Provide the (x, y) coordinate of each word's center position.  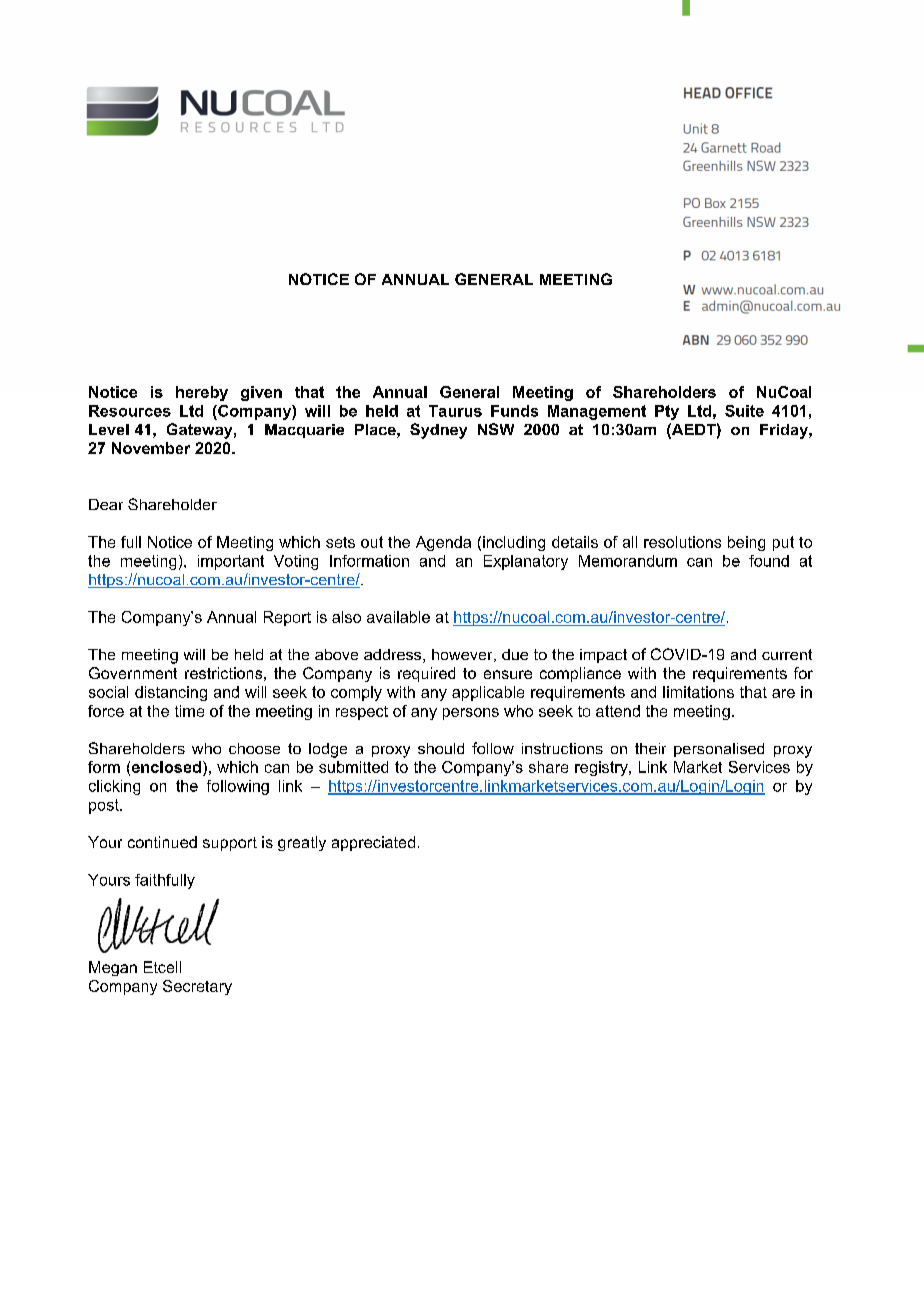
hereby (202, 393)
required (426, 674)
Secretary (197, 987)
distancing (171, 693)
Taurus (455, 411)
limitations (698, 692)
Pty (667, 412)
